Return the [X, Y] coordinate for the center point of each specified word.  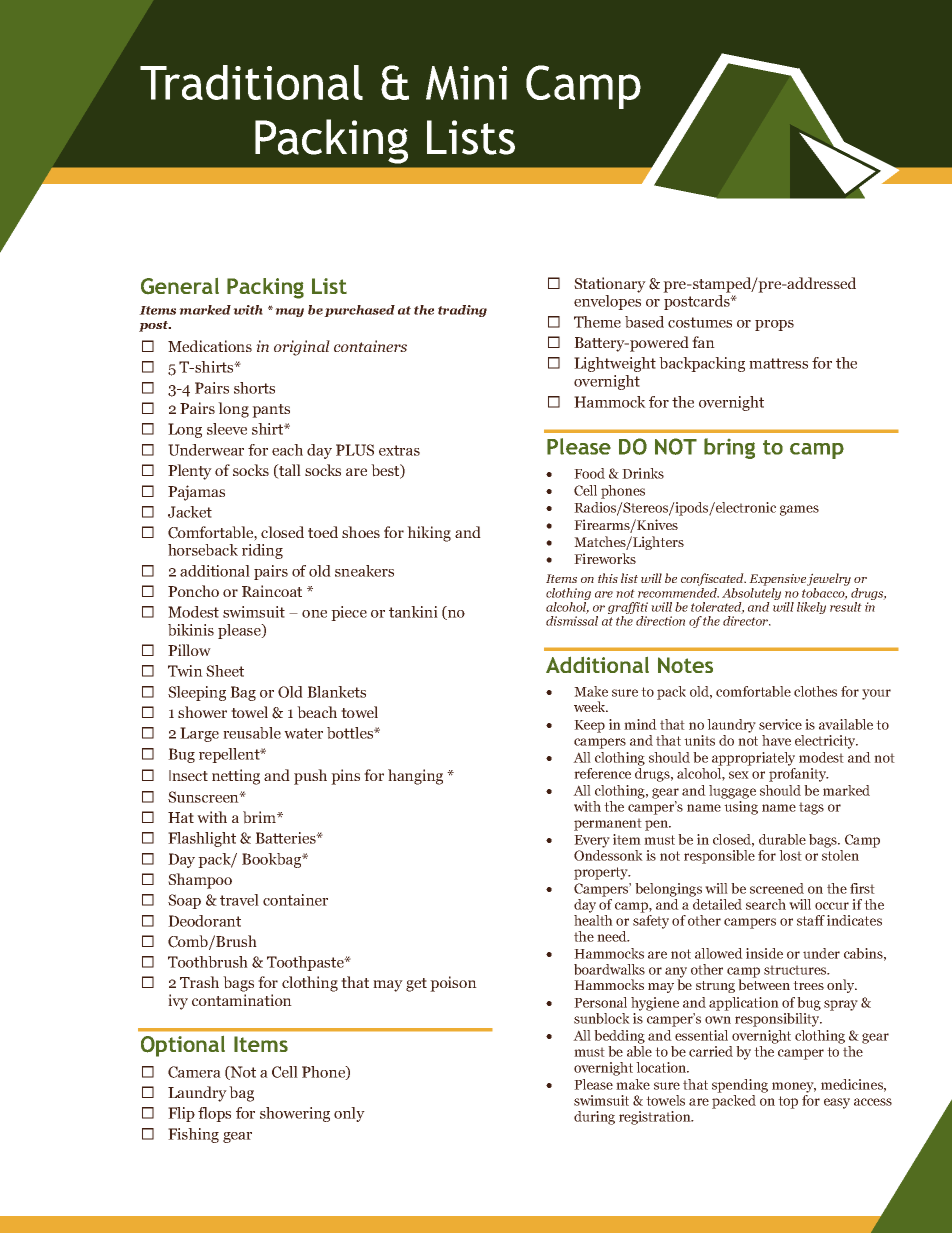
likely [811, 608]
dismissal [572, 621]
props [774, 325]
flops [214, 1114]
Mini [466, 83]
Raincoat [272, 591]
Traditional [251, 82]
